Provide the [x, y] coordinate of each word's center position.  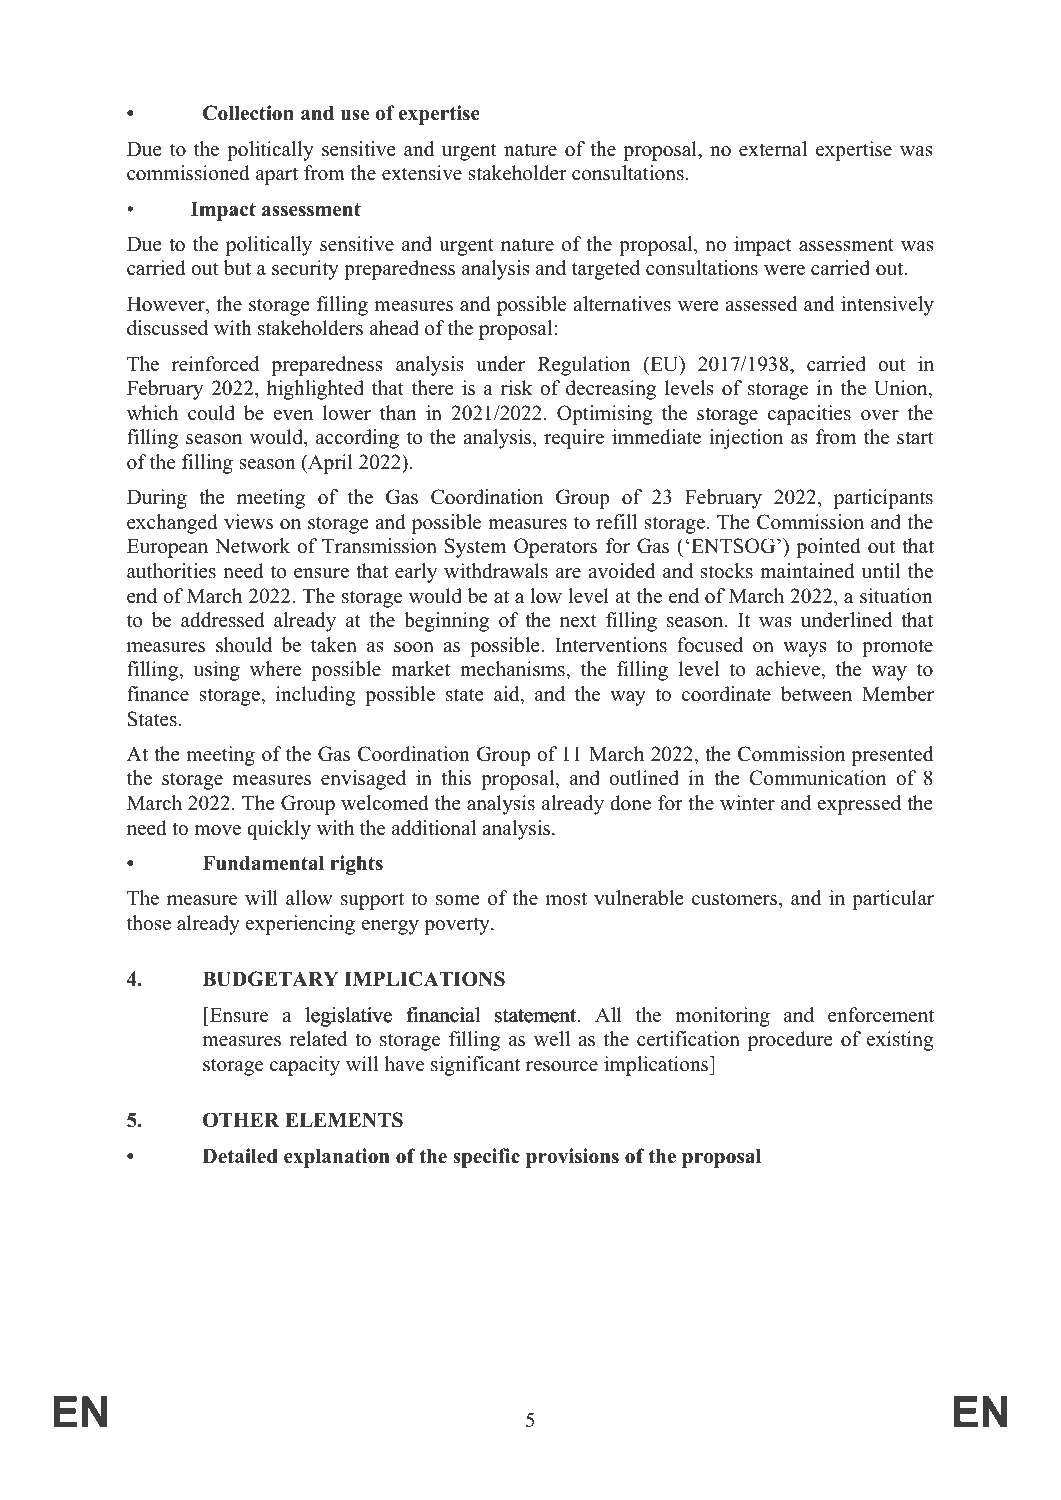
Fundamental [263, 863]
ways [805, 649]
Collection [248, 113]
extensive [422, 173]
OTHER [241, 1120]
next [578, 621]
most [566, 899]
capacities [809, 415]
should [244, 645]
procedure [790, 1041]
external [773, 149]
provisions [572, 1158]
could [211, 413]
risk [517, 388]
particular [893, 900]
